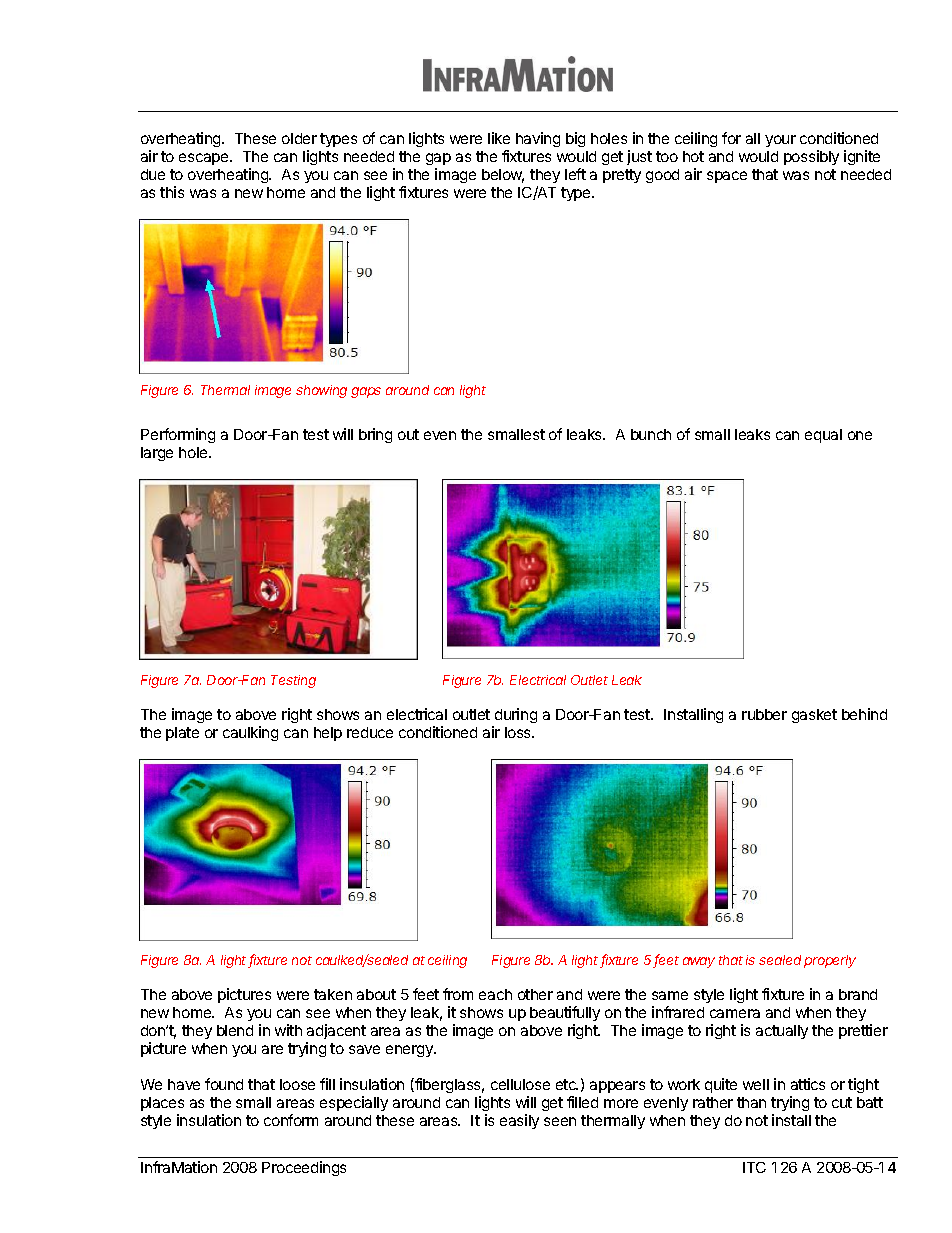  What do you see at coordinates (250, 733) in the page?
I see `caulking` at bounding box center [250, 733].
